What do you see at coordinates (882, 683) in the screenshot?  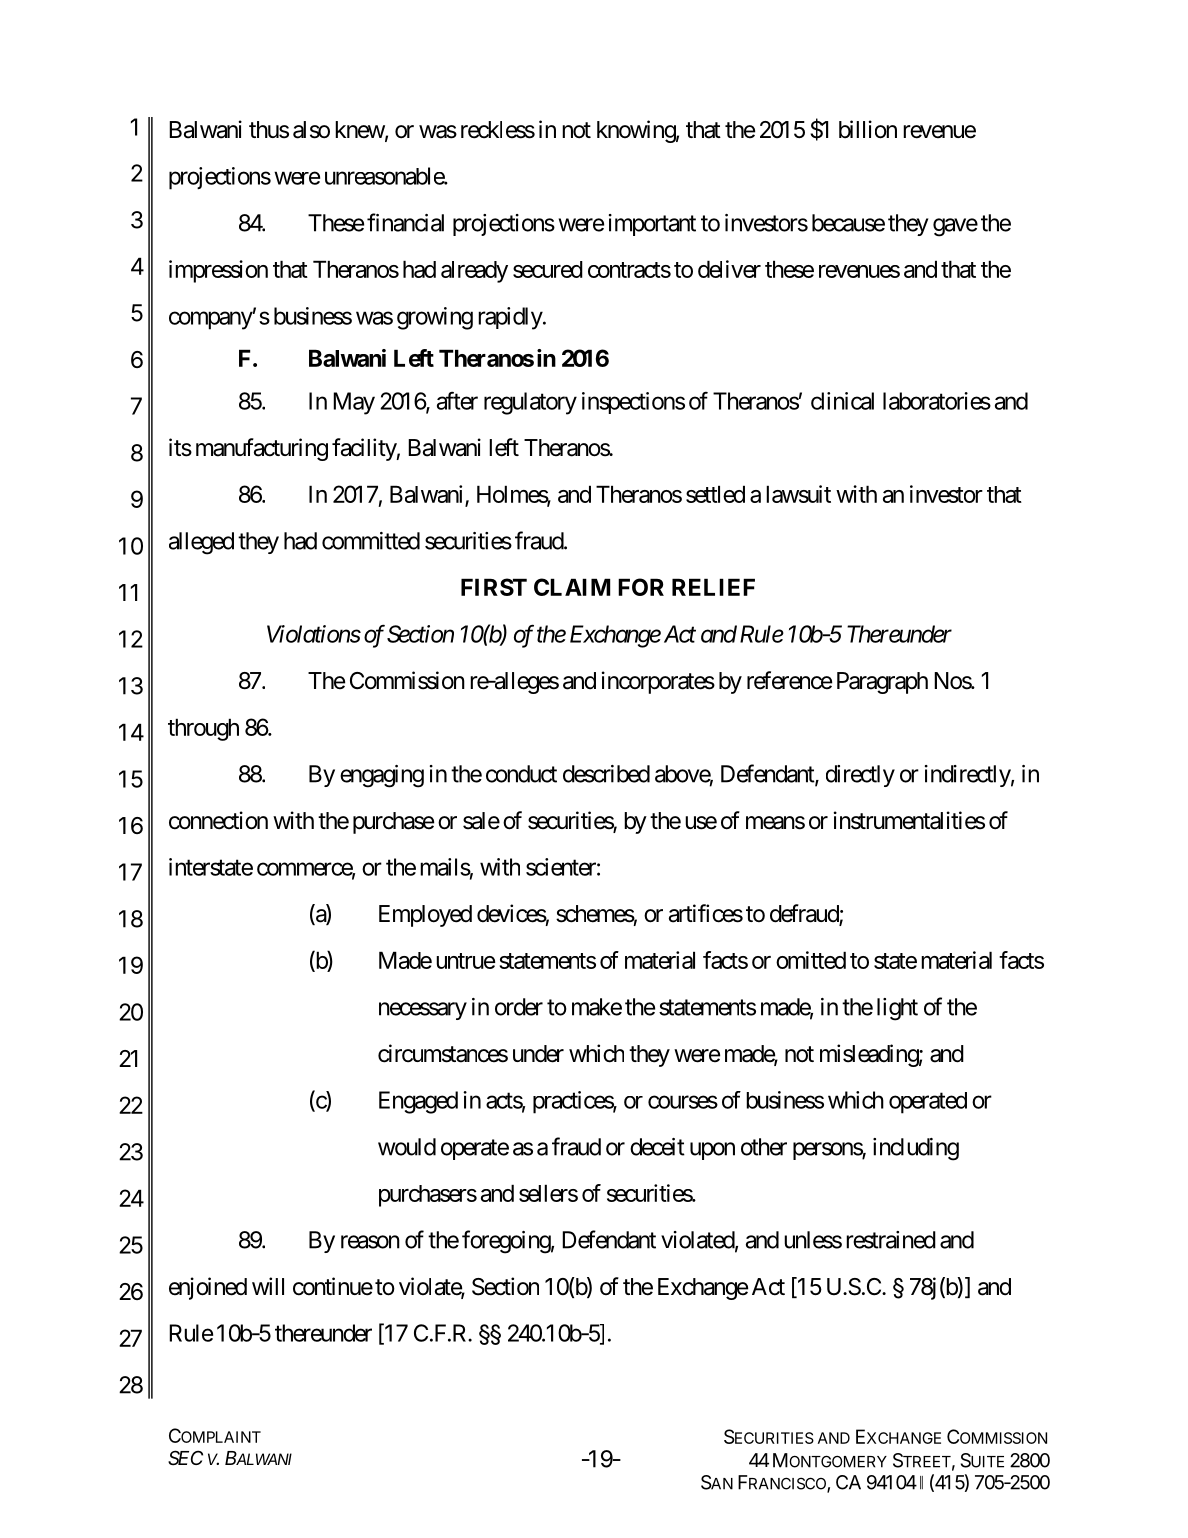 I see `Paragraph` at bounding box center [882, 683].
